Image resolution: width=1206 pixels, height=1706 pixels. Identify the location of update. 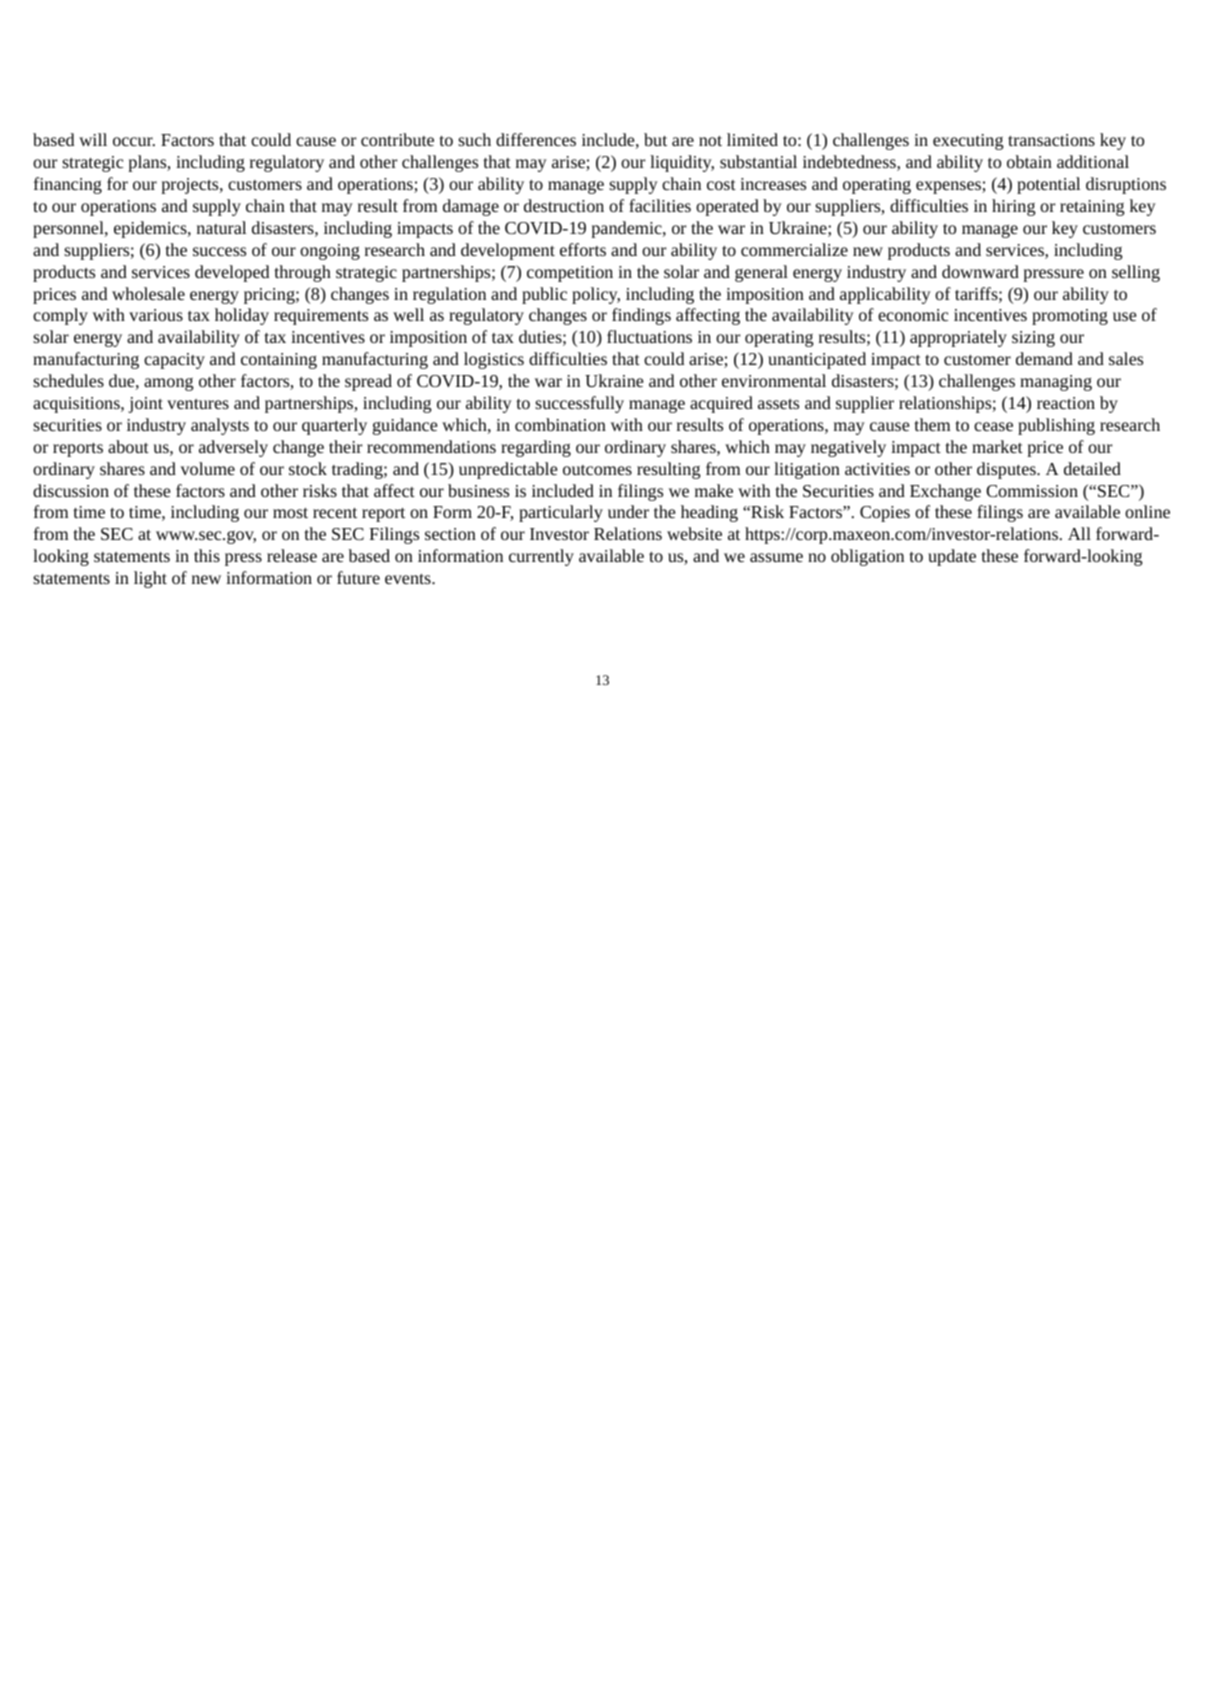
(952, 557).
